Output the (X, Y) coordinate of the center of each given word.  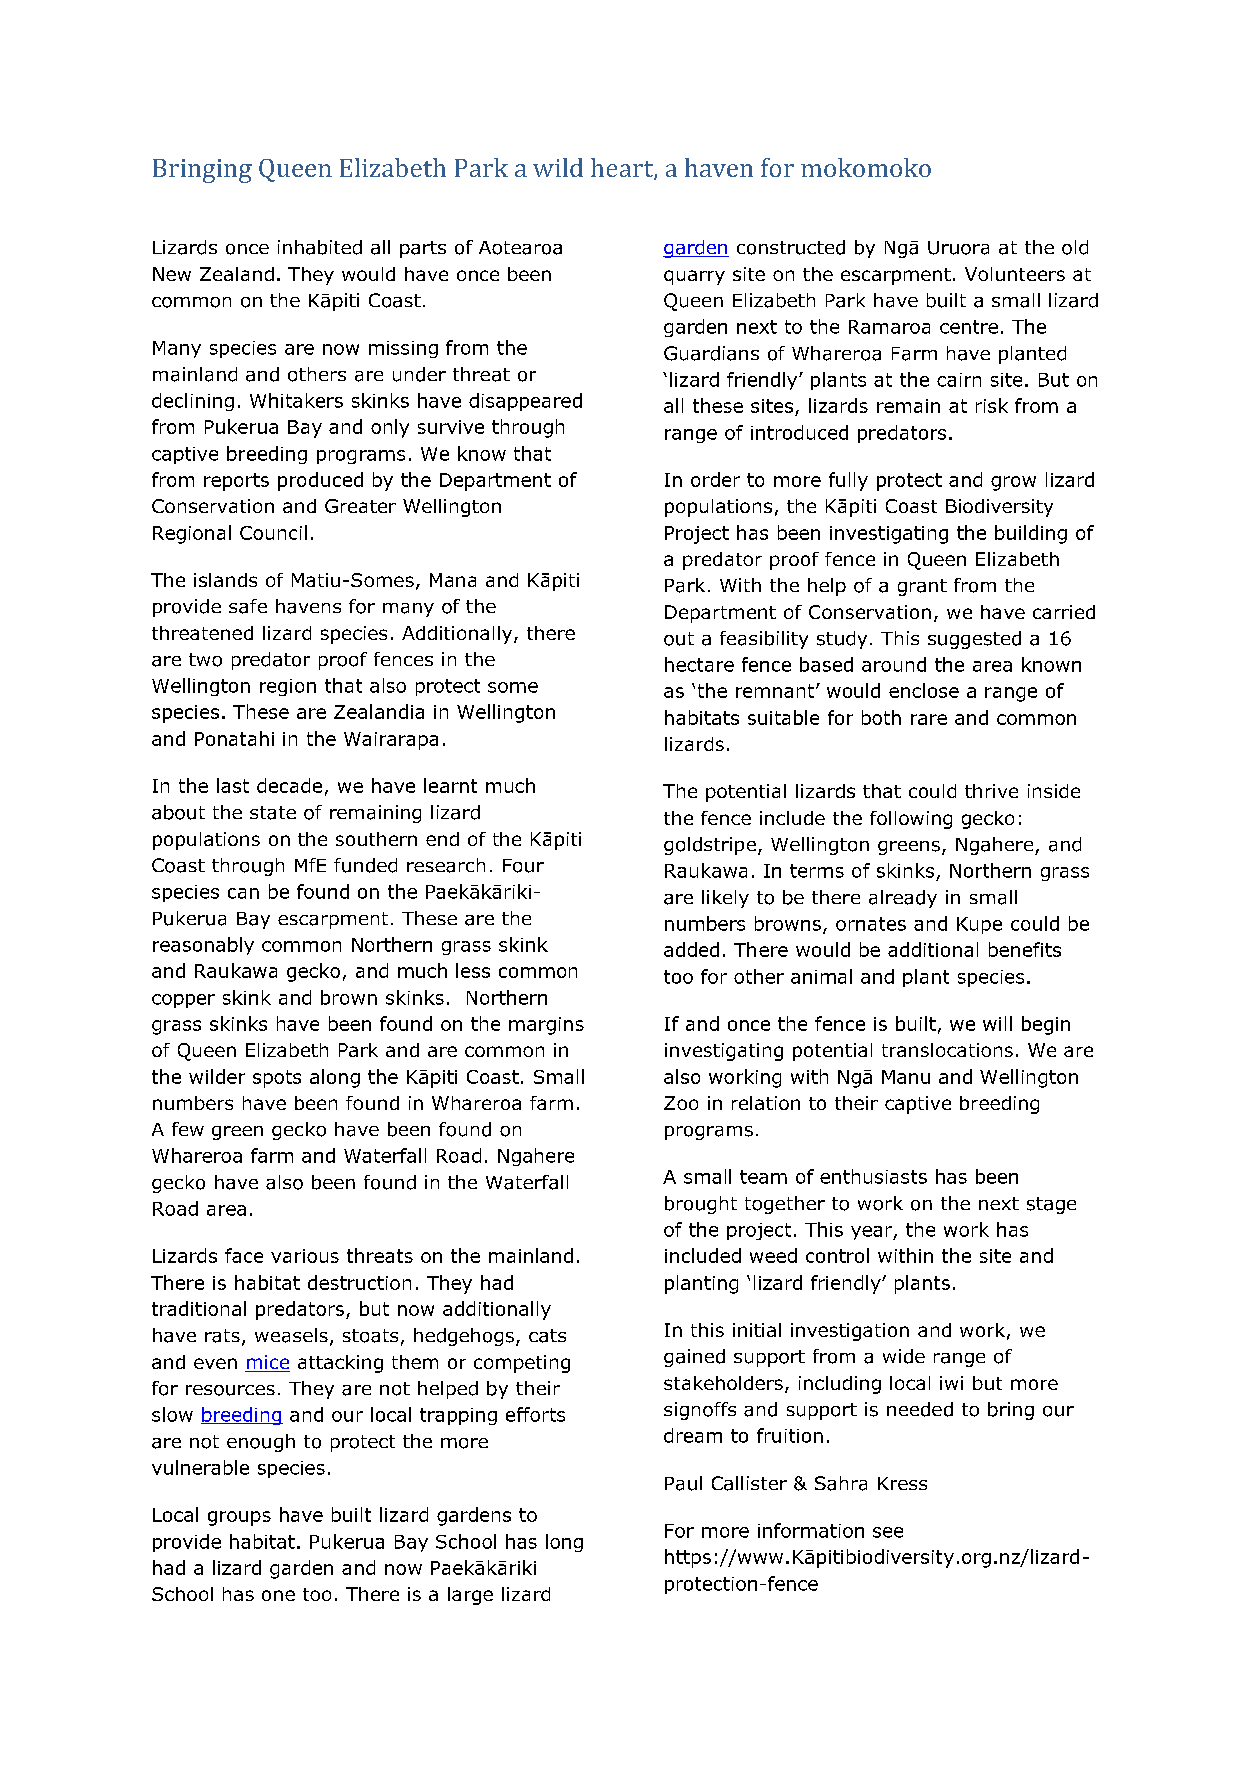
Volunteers (1015, 274)
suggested (974, 640)
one (278, 1595)
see (888, 1532)
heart (623, 169)
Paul (683, 1483)
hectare (699, 664)
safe (248, 606)
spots (277, 1079)
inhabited (320, 247)
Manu (906, 1077)
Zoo (681, 1103)
